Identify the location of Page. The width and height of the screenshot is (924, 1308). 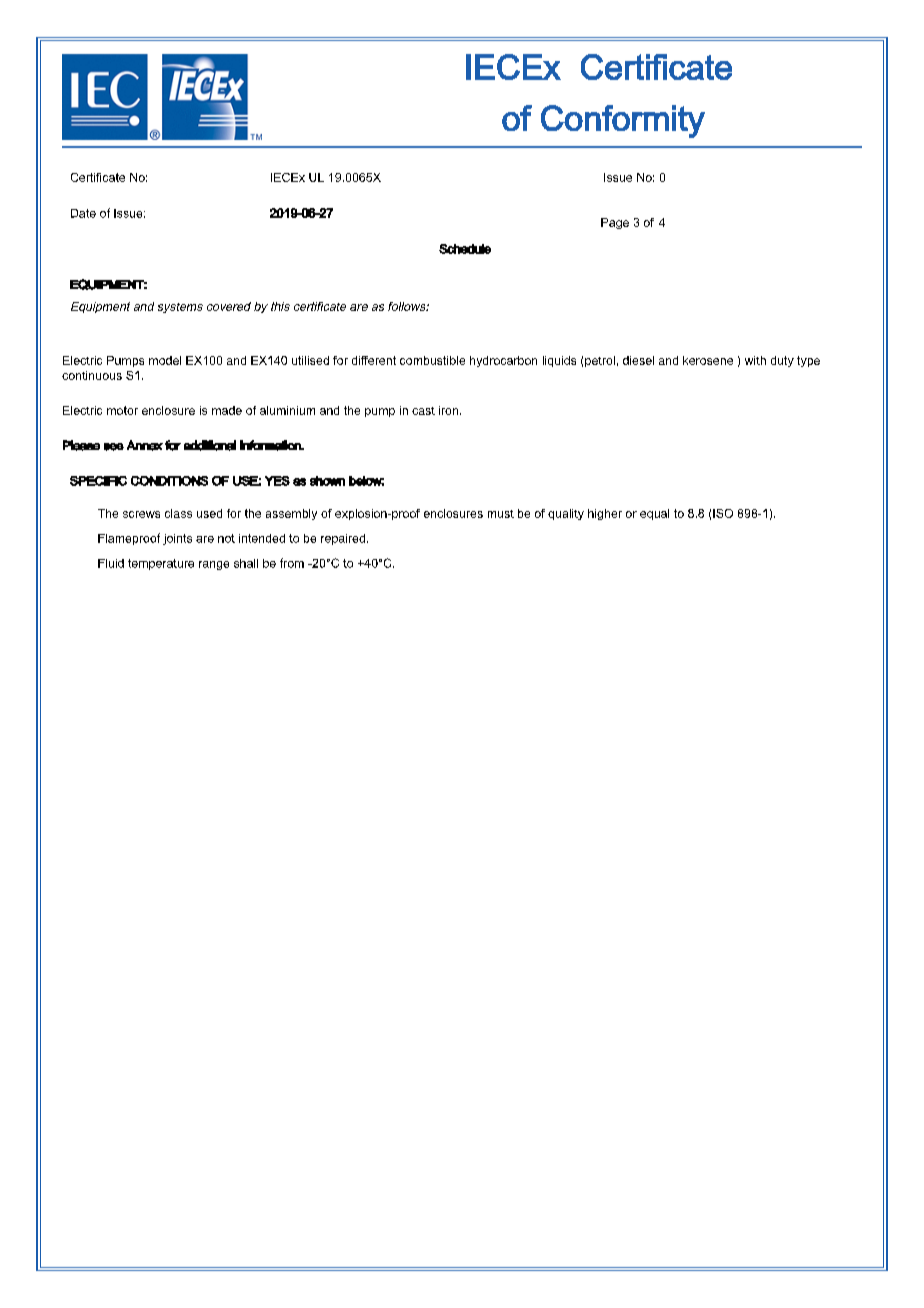
(615, 223).
